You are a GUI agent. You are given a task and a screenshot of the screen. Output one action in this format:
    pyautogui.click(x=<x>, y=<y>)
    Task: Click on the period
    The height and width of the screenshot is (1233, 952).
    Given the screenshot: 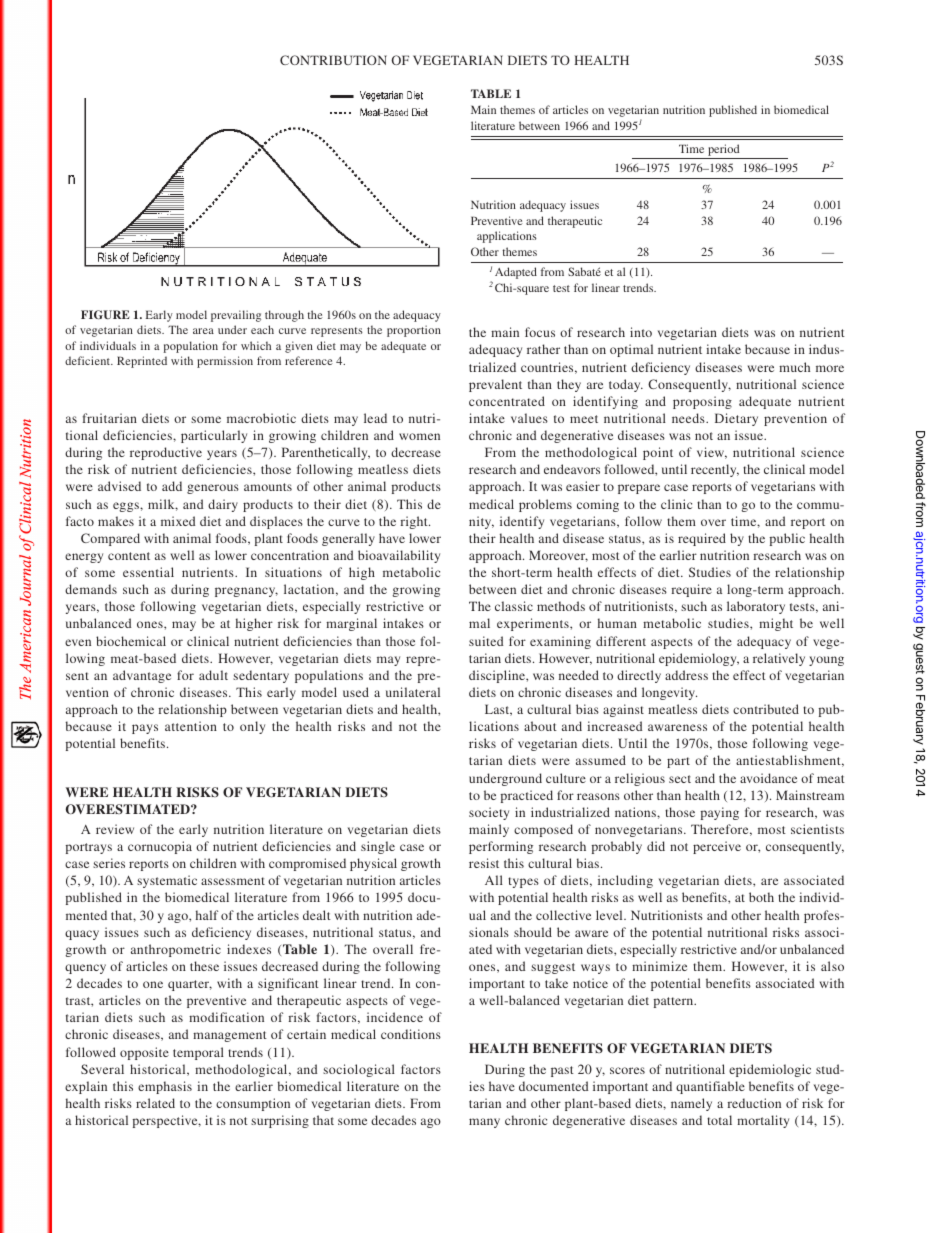 What is the action you would take?
    pyautogui.click(x=724, y=151)
